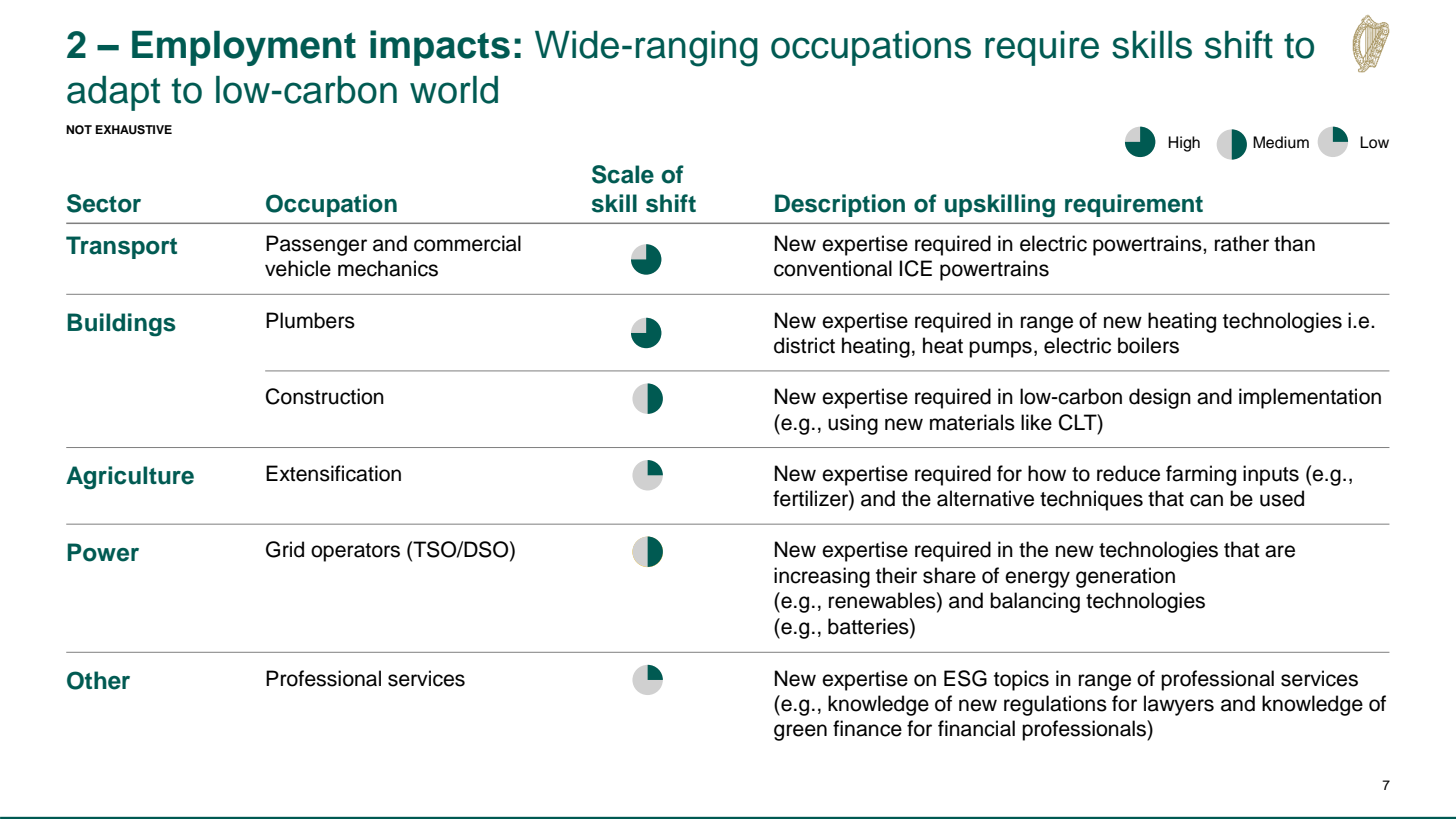 Image resolution: width=1456 pixels, height=819 pixels. Describe the element at coordinates (1160, 398) in the page. I see `design` at that location.
